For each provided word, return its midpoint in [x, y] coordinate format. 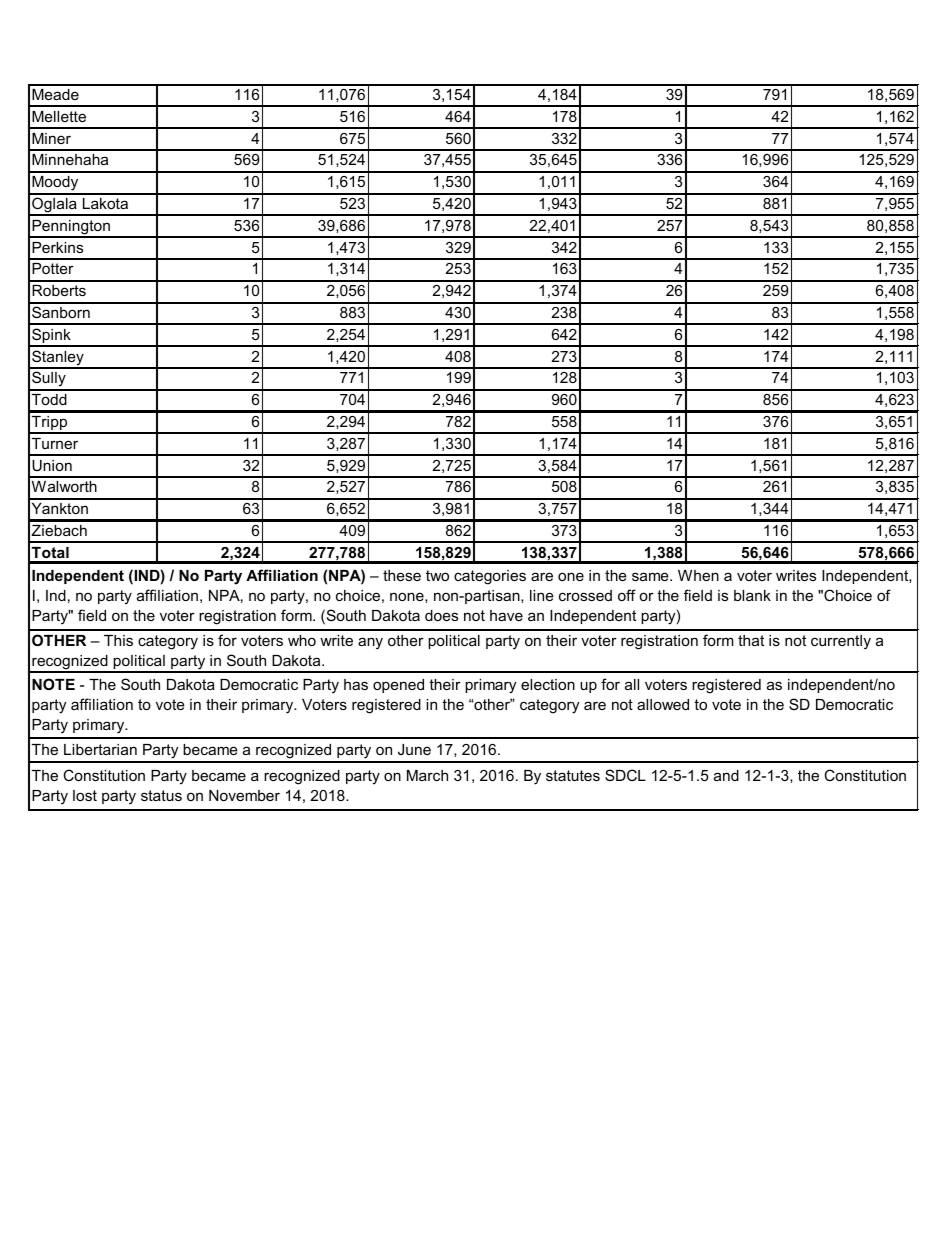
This [118, 640]
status [161, 795]
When [698, 575]
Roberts [59, 290]
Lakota [105, 203]
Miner [51, 138]
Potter [53, 268]
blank [752, 595]
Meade [55, 94]
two [437, 575]
